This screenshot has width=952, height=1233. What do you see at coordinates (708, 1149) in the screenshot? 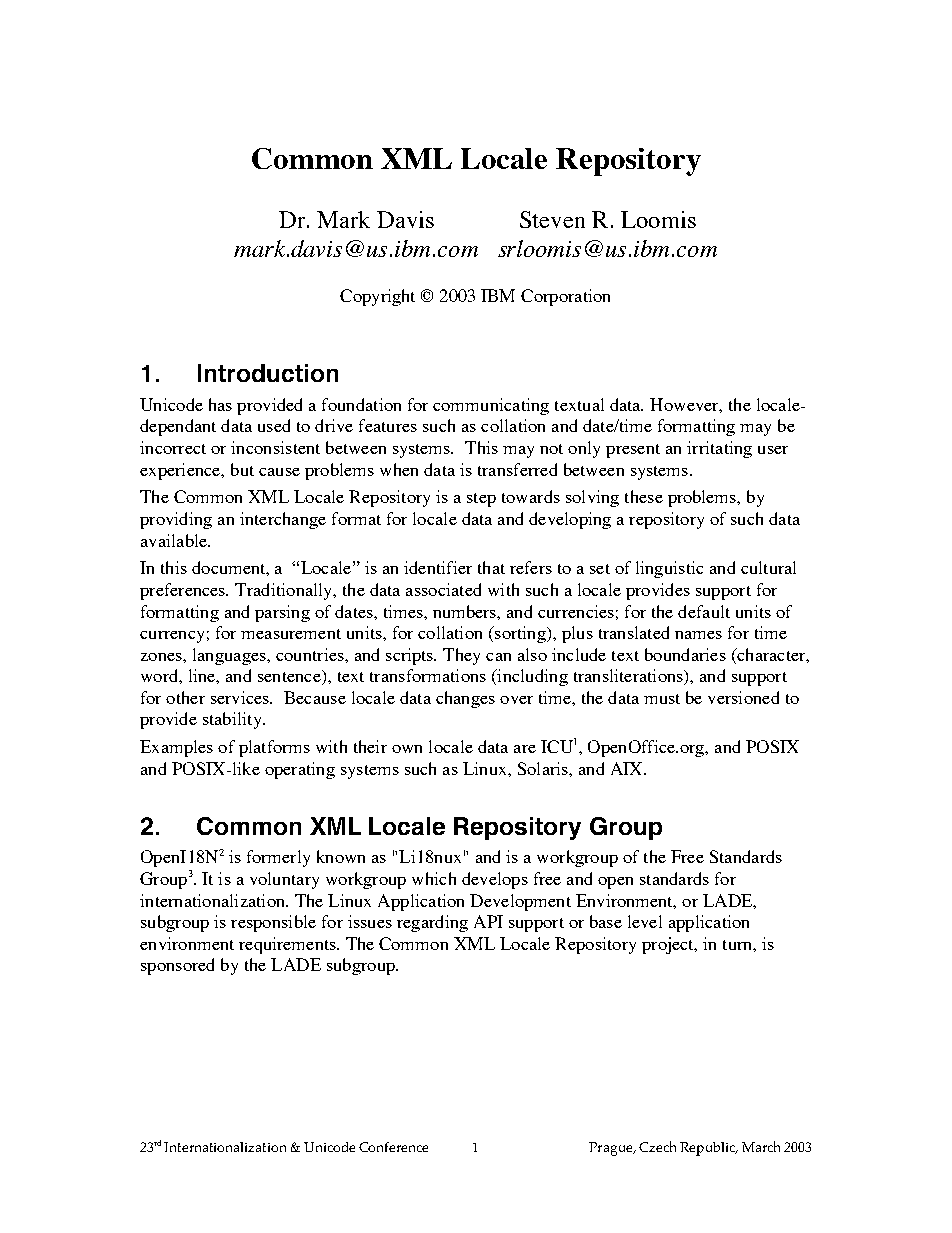
I see `Republic` at bounding box center [708, 1149].
